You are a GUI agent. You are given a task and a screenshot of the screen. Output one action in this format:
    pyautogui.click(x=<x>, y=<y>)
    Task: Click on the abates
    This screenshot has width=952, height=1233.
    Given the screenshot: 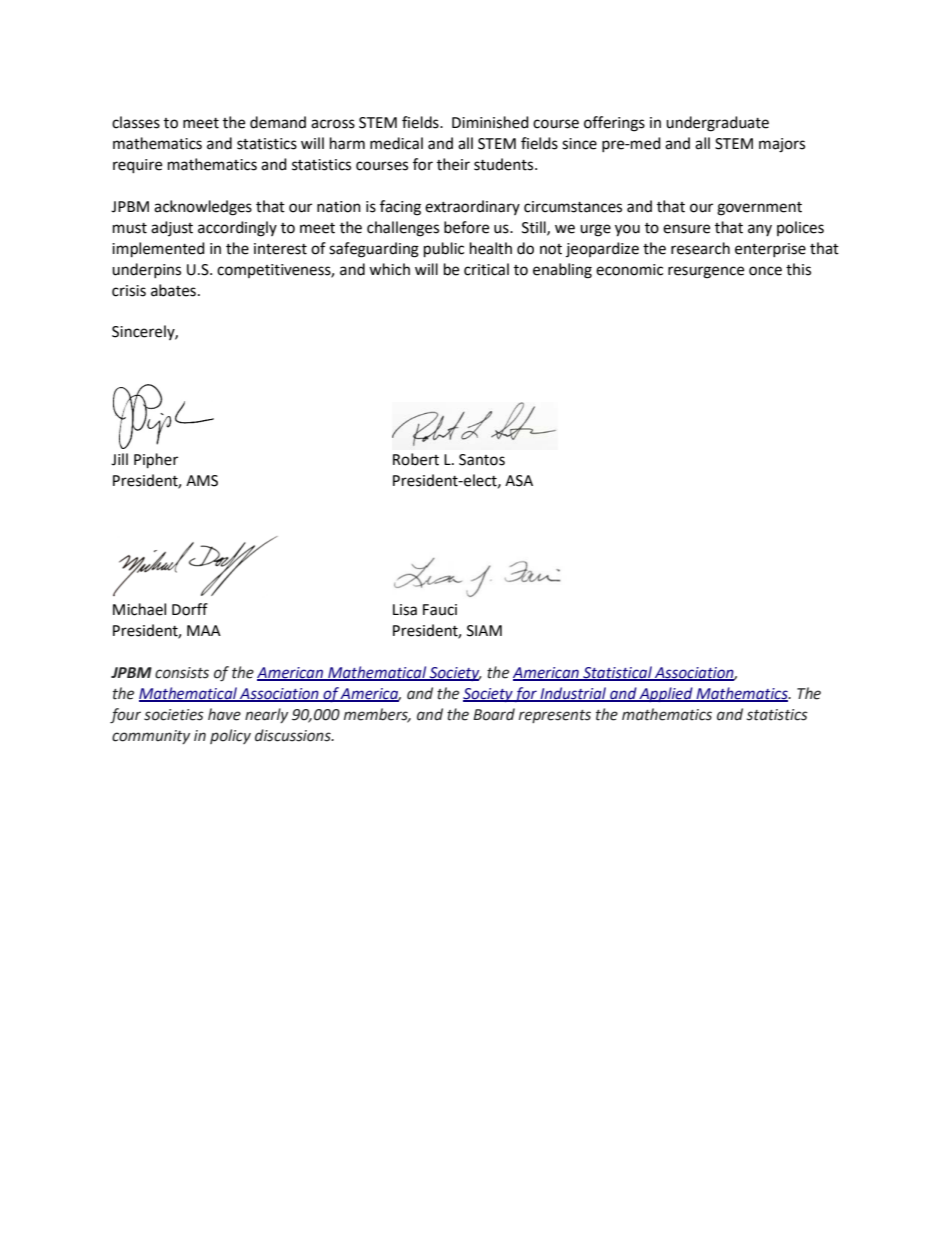 What is the action you would take?
    pyautogui.click(x=173, y=290)
